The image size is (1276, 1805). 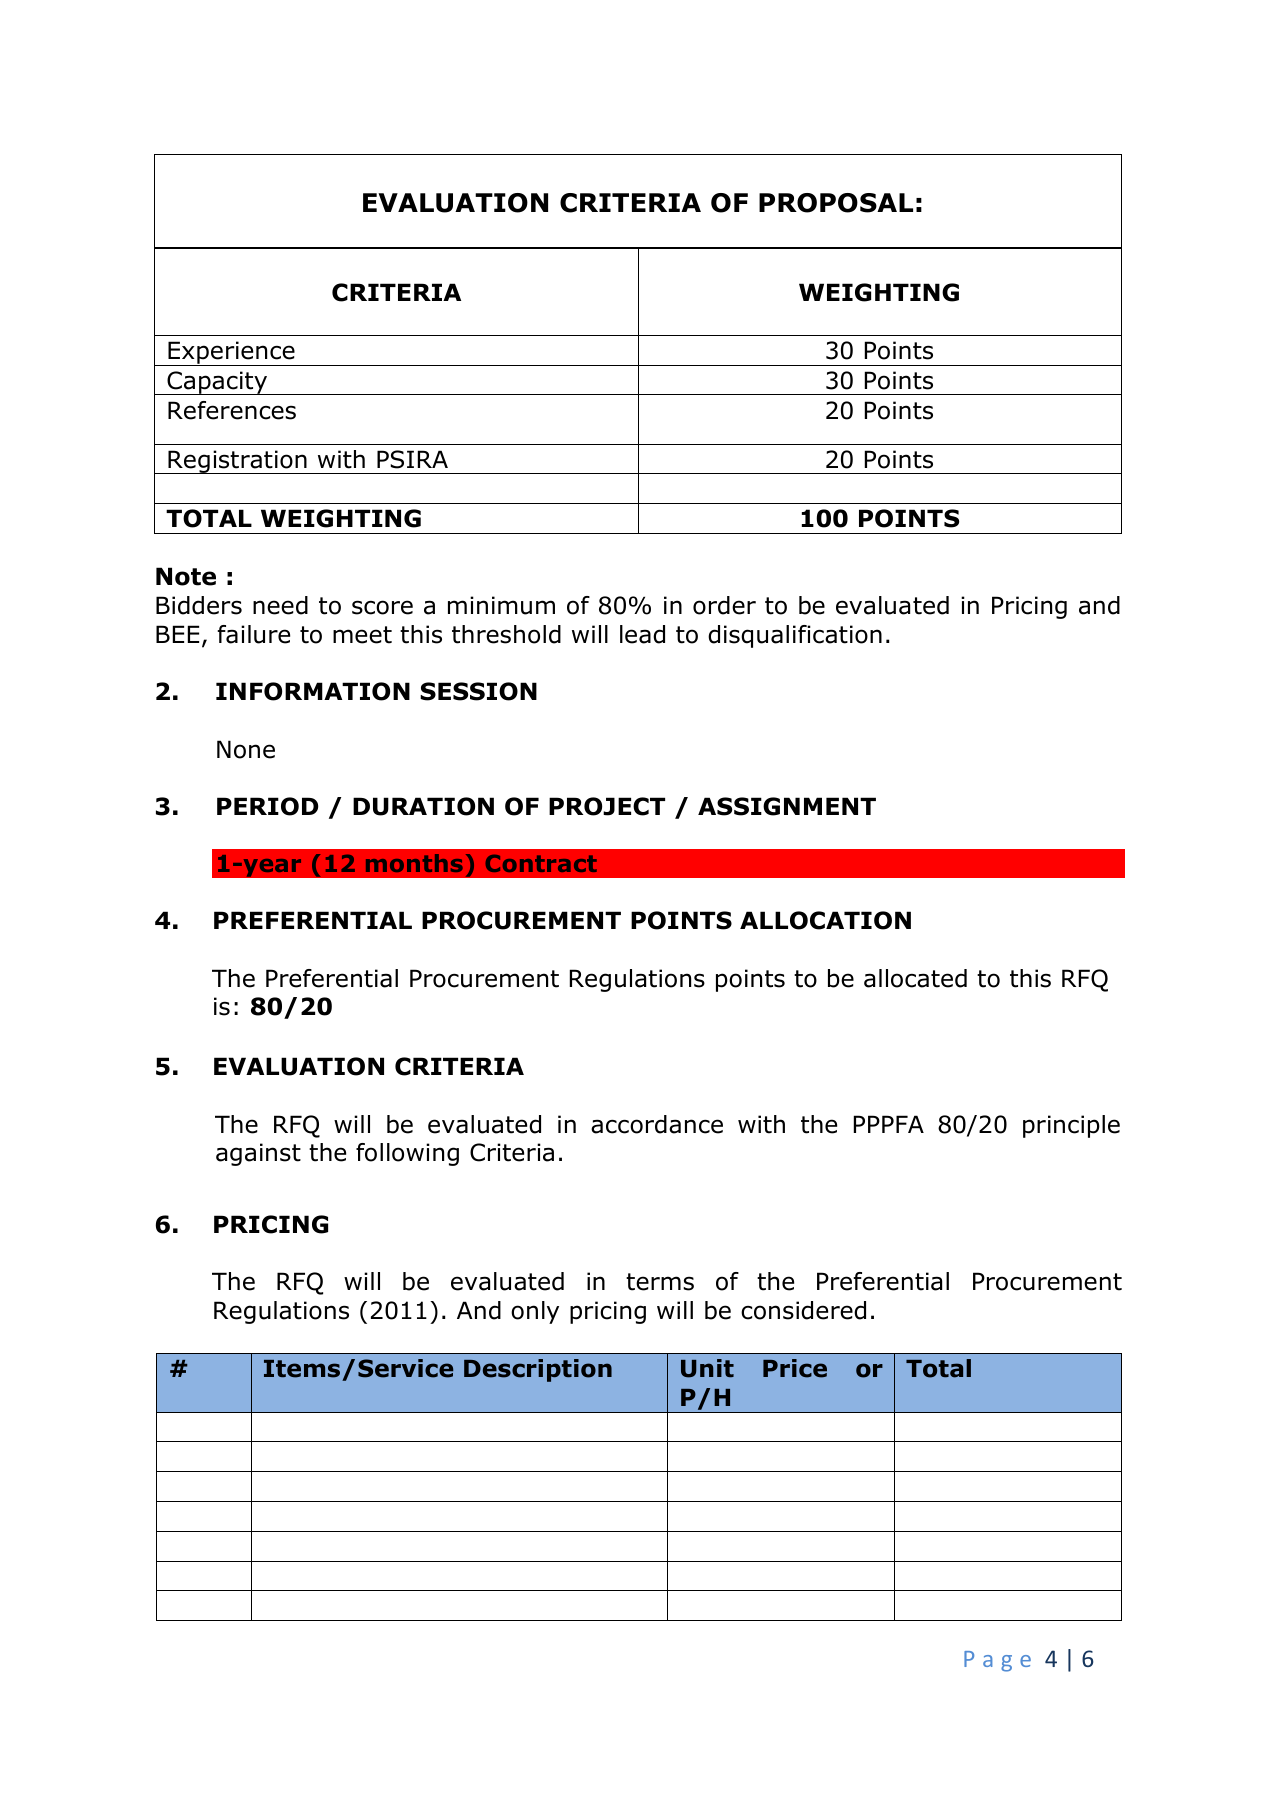 I want to click on allocated, so click(x=915, y=978).
